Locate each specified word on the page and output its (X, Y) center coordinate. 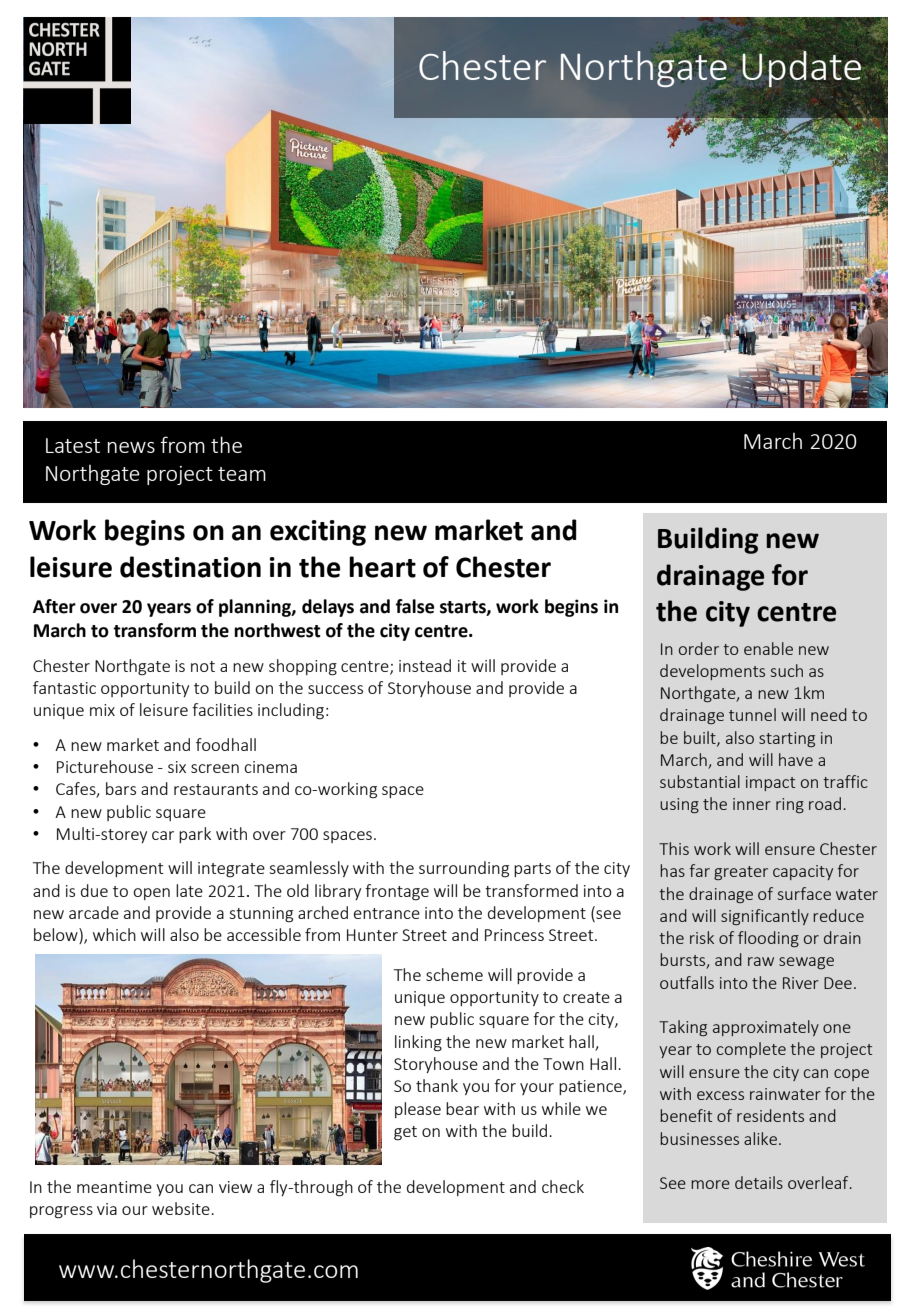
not (203, 666)
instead (425, 665)
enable (768, 648)
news (131, 447)
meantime (114, 1187)
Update (801, 69)
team (242, 474)
